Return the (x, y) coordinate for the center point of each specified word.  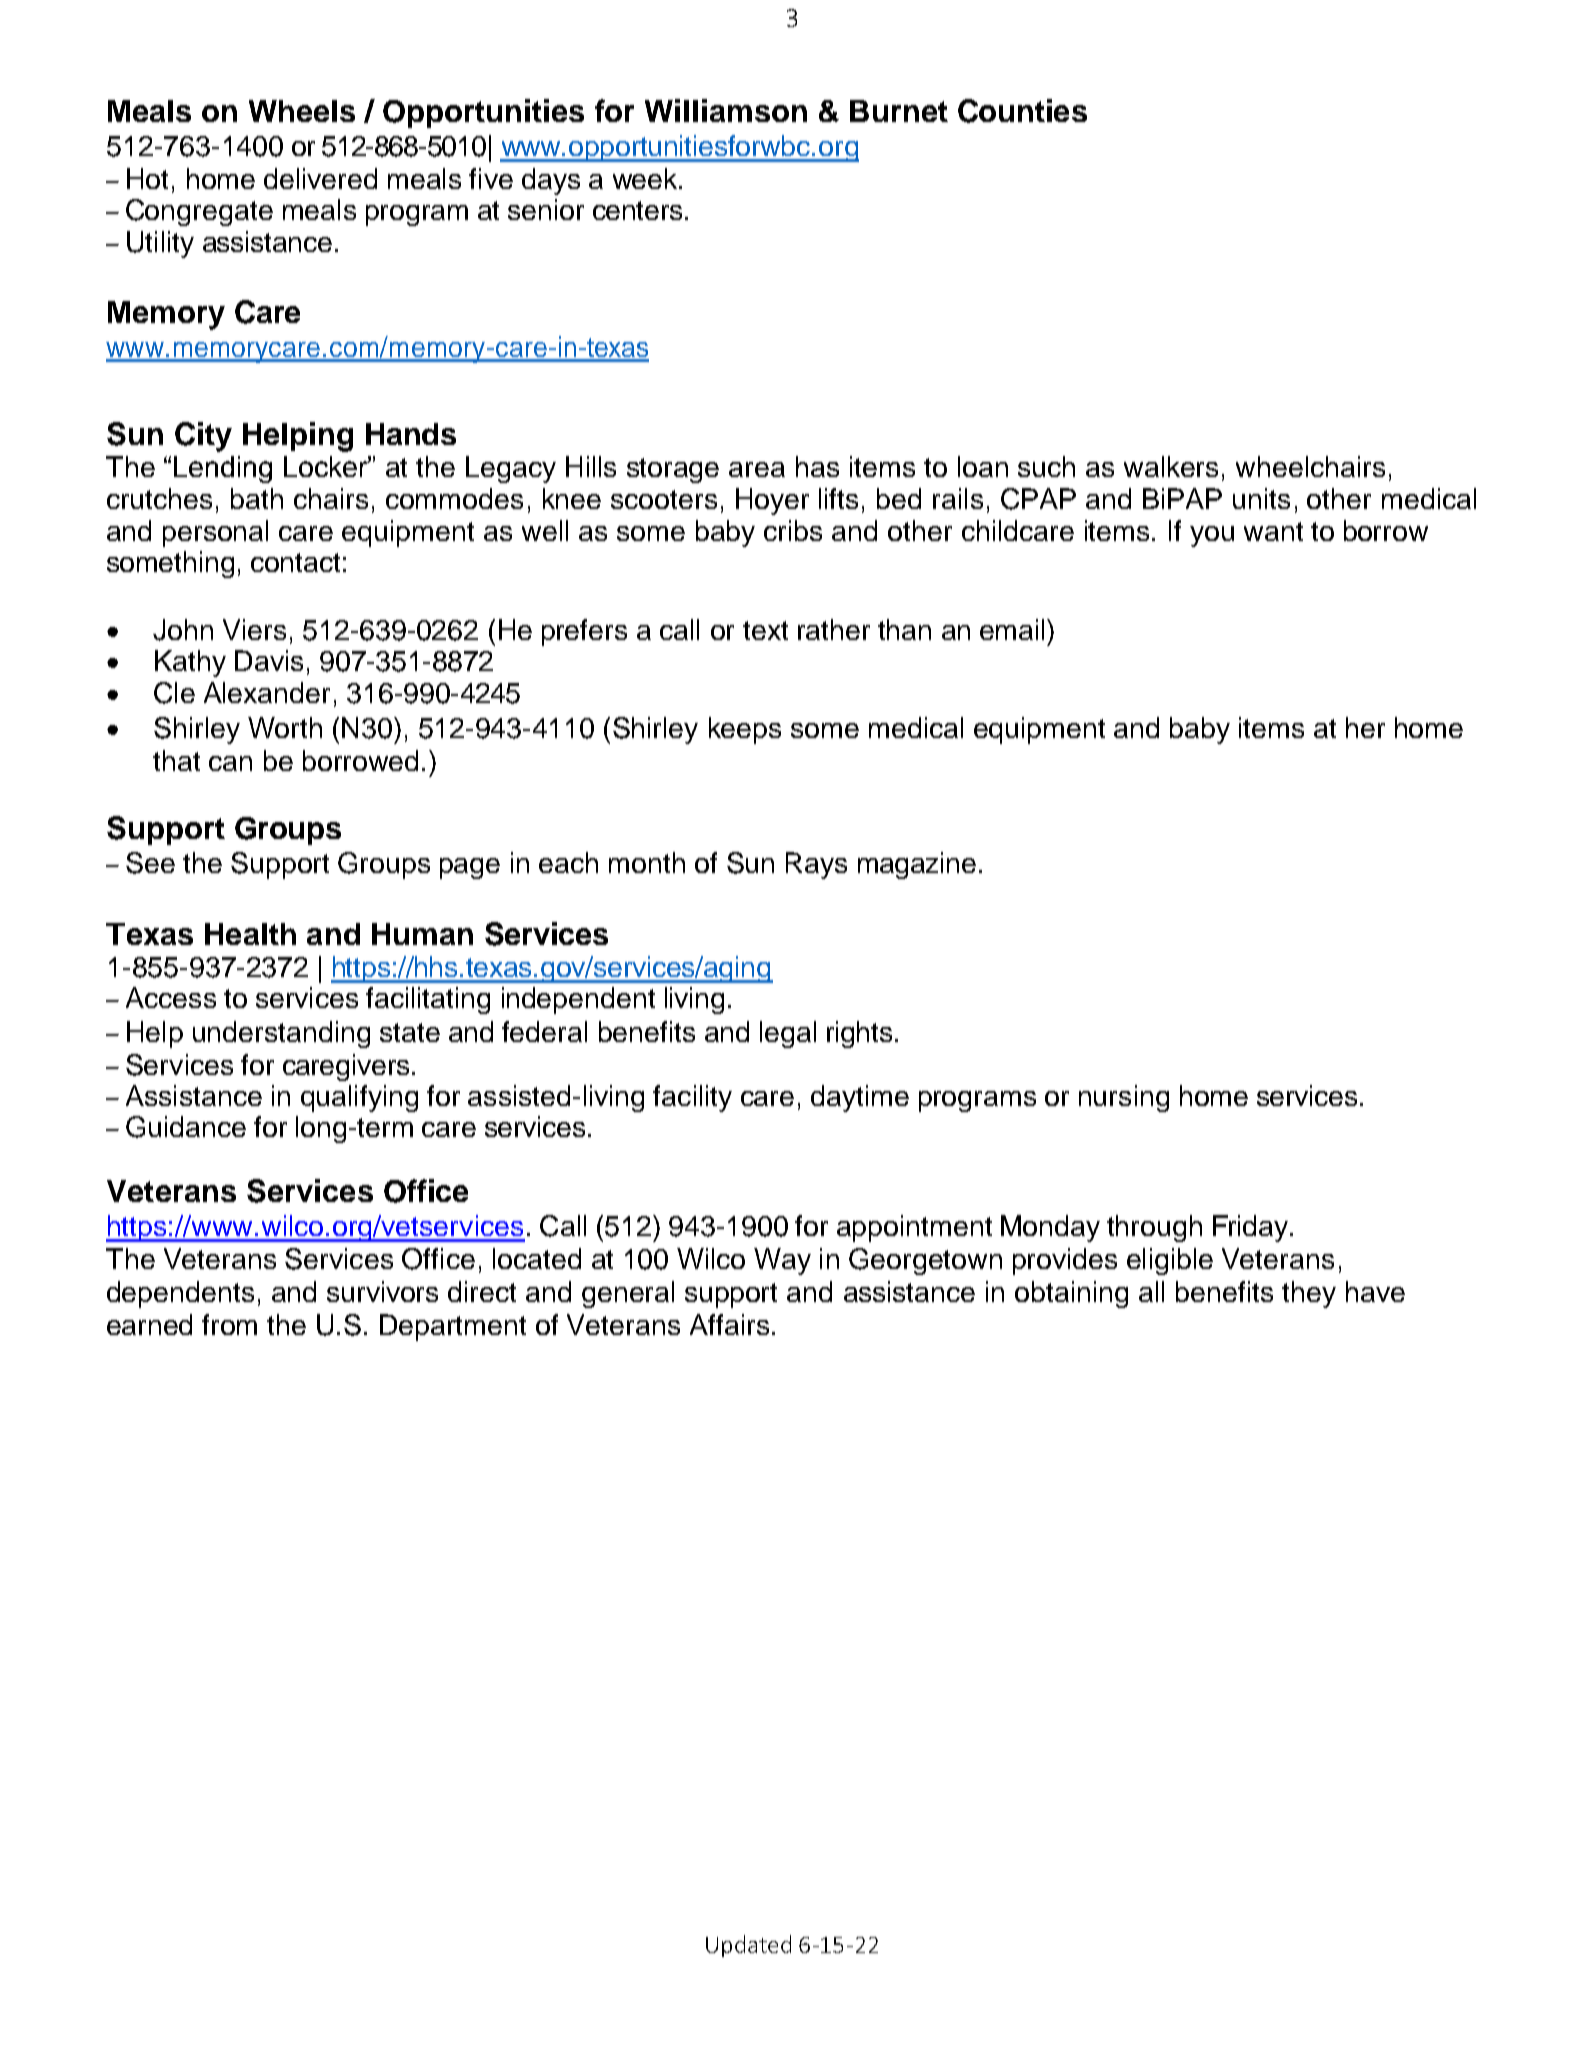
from (229, 1324)
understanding (281, 1034)
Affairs (729, 1324)
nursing (1124, 1098)
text (765, 630)
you (1212, 536)
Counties (1022, 111)
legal (788, 1034)
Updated (748, 1946)
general (628, 1294)
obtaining (1071, 1294)
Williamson (726, 110)
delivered (320, 178)
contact (295, 562)
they (1309, 1294)
